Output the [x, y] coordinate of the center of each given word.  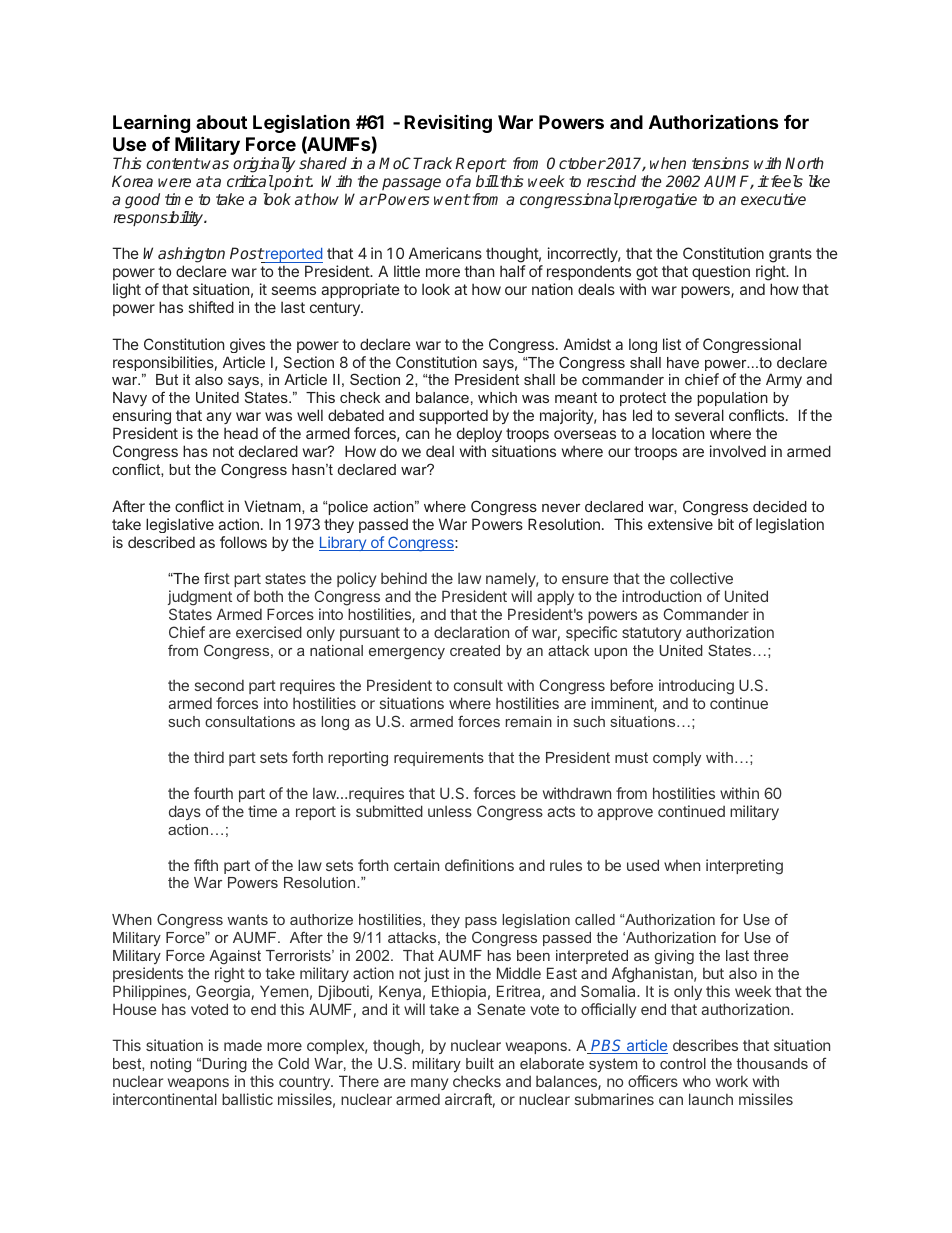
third [209, 757]
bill [487, 181]
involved [738, 451]
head [241, 433]
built [480, 1063]
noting [171, 1065]
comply [677, 759]
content [173, 163]
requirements [439, 759]
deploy [479, 436]
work [732, 1081]
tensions [720, 163]
